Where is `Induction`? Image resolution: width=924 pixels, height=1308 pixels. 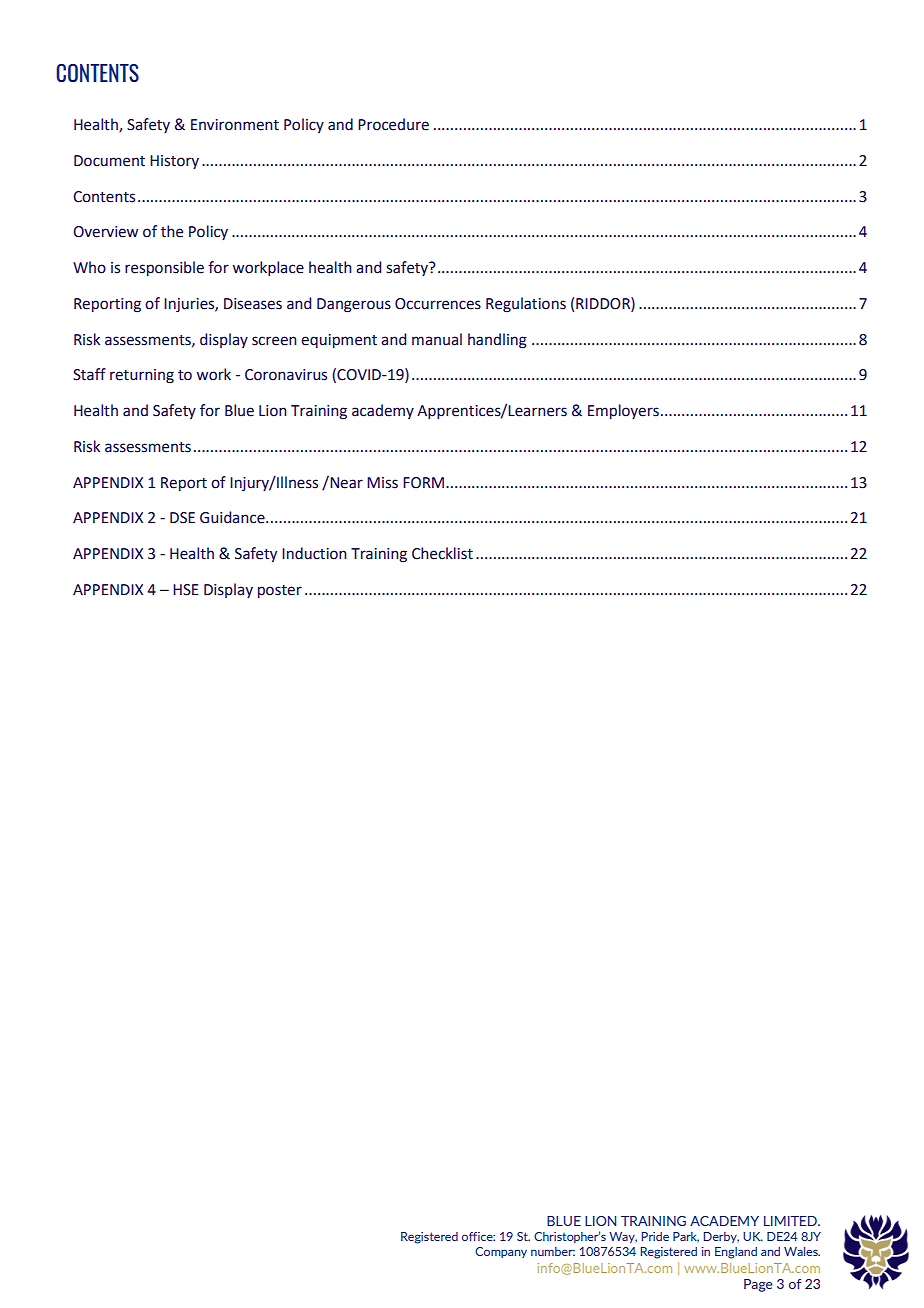 Induction is located at coordinates (314, 553).
